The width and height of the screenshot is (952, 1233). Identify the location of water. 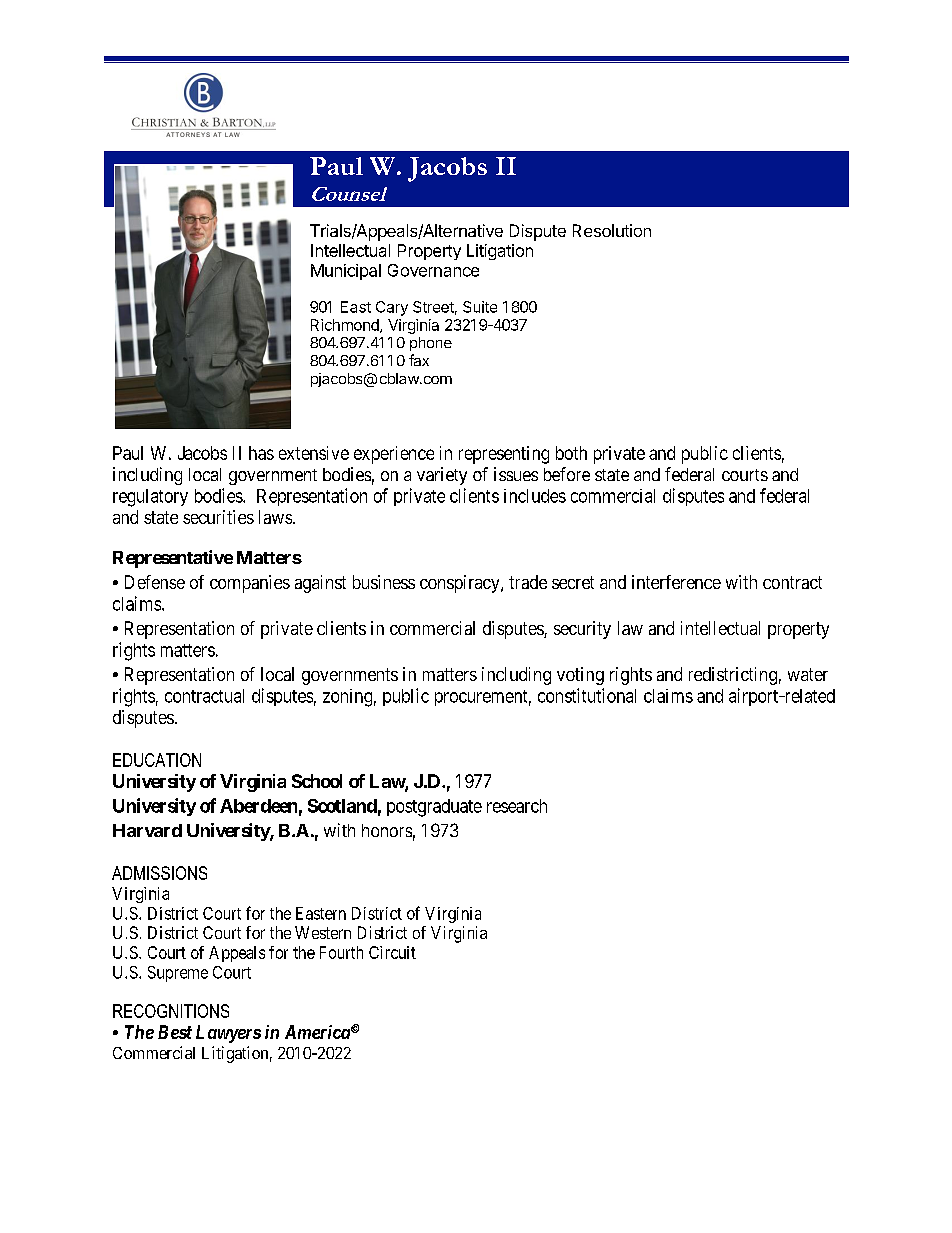
(808, 674).
